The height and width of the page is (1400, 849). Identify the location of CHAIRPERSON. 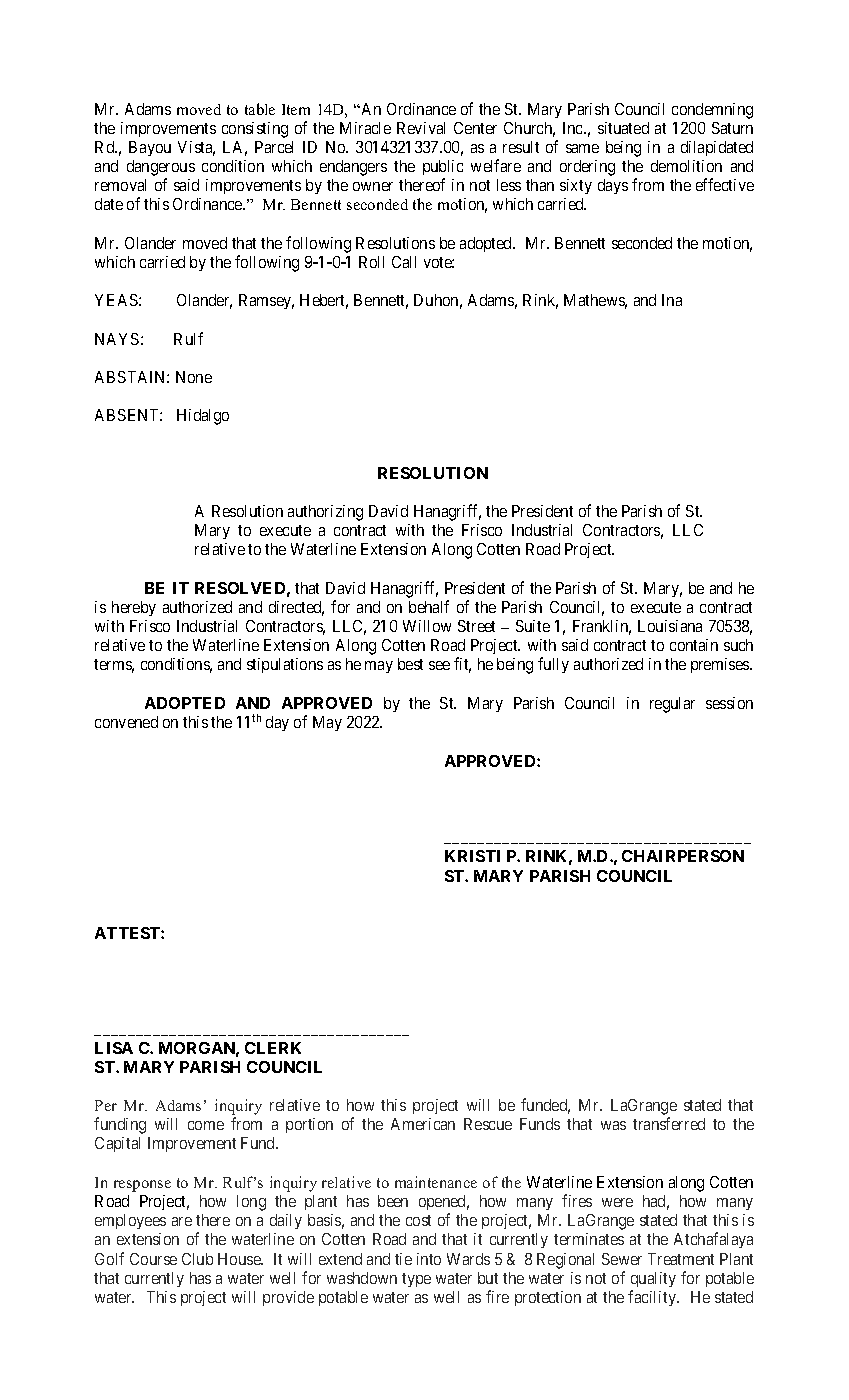
(683, 856).
